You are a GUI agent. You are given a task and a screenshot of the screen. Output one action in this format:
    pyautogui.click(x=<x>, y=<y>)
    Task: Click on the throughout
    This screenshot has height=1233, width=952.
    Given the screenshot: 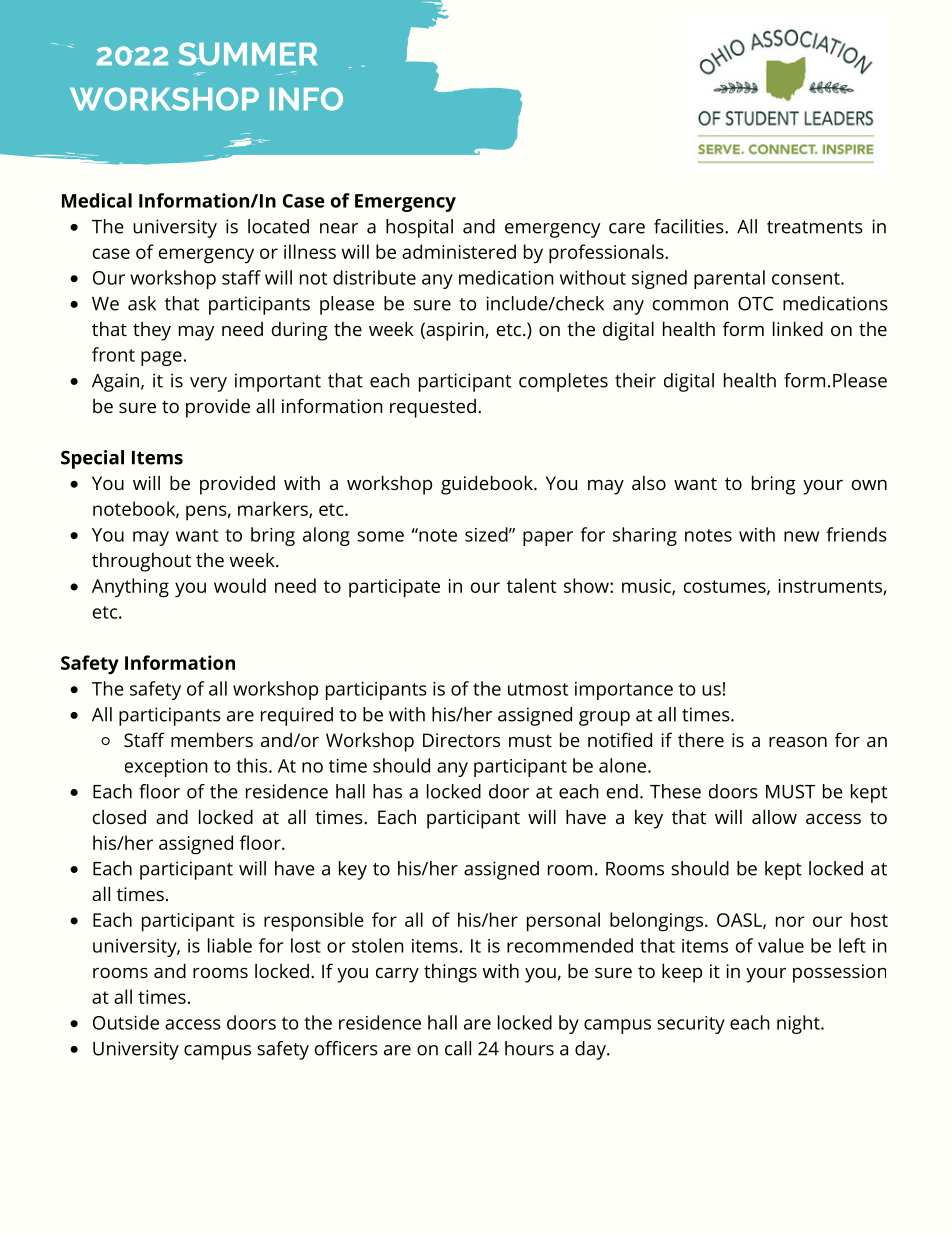 What is the action you would take?
    pyautogui.click(x=141, y=562)
